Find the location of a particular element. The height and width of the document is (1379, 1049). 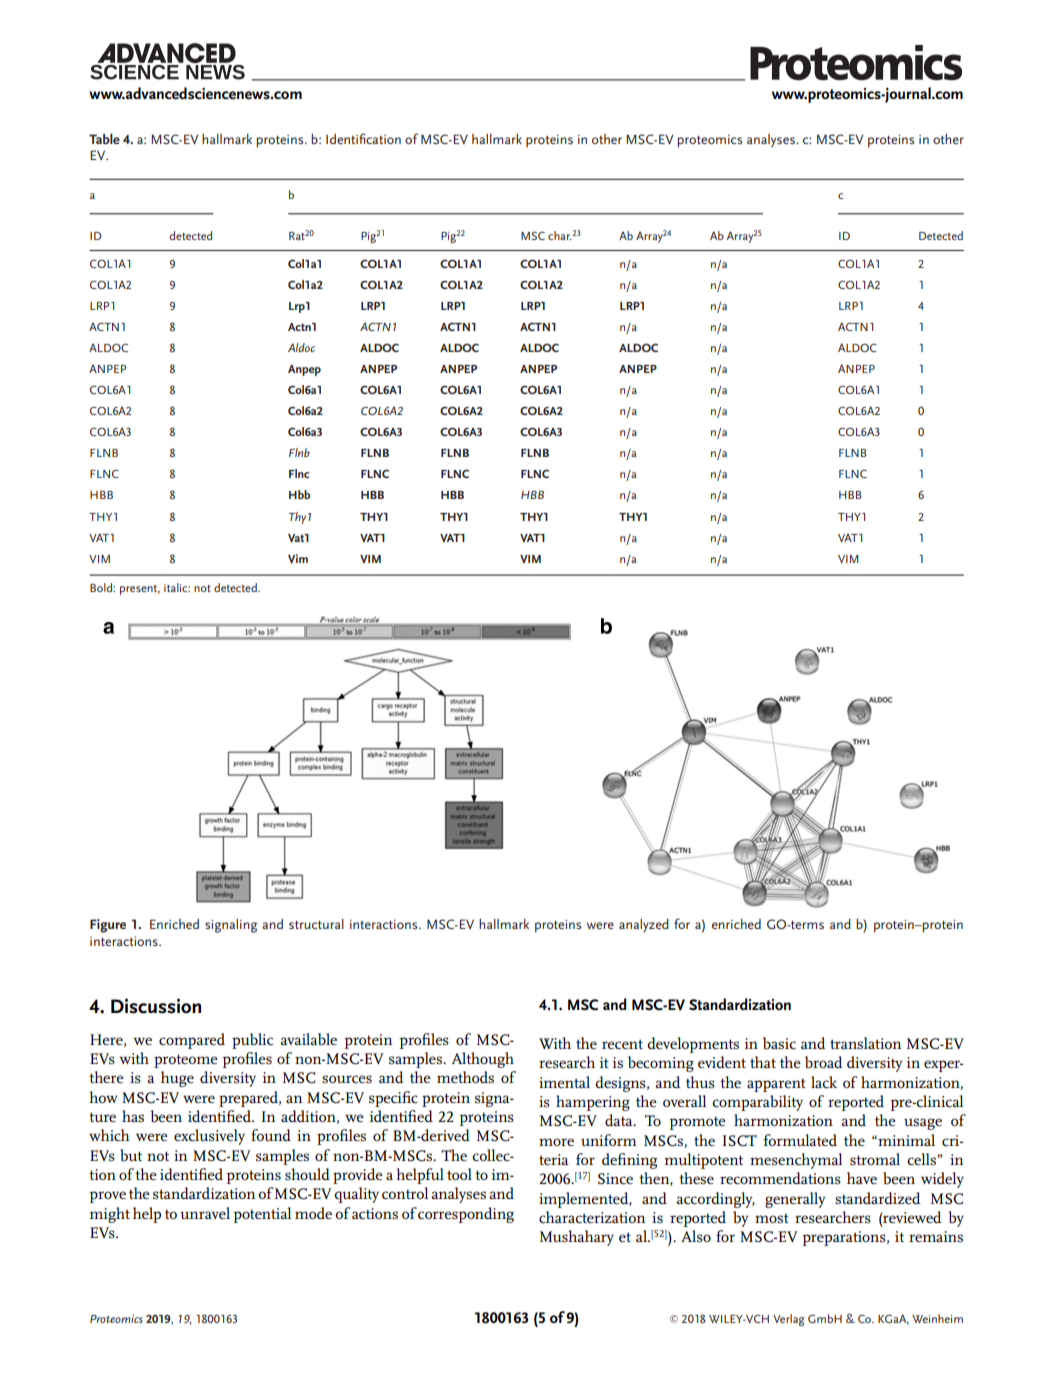

Figure is located at coordinates (108, 926).
